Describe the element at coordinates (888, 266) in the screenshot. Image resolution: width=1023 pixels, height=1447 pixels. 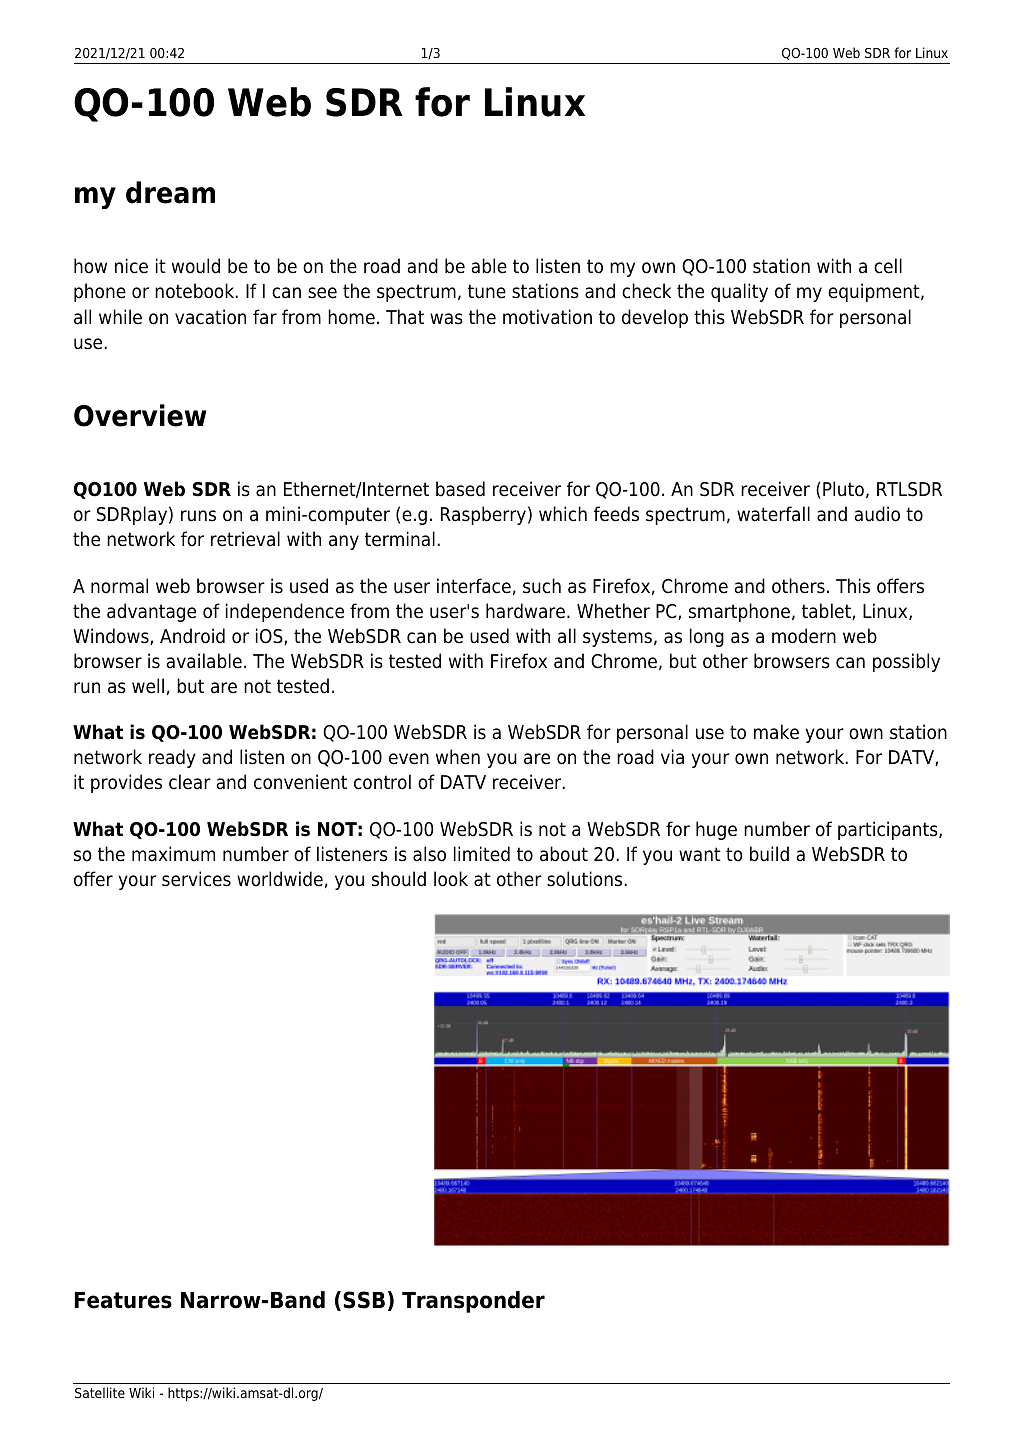
I see `cell` at that location.
